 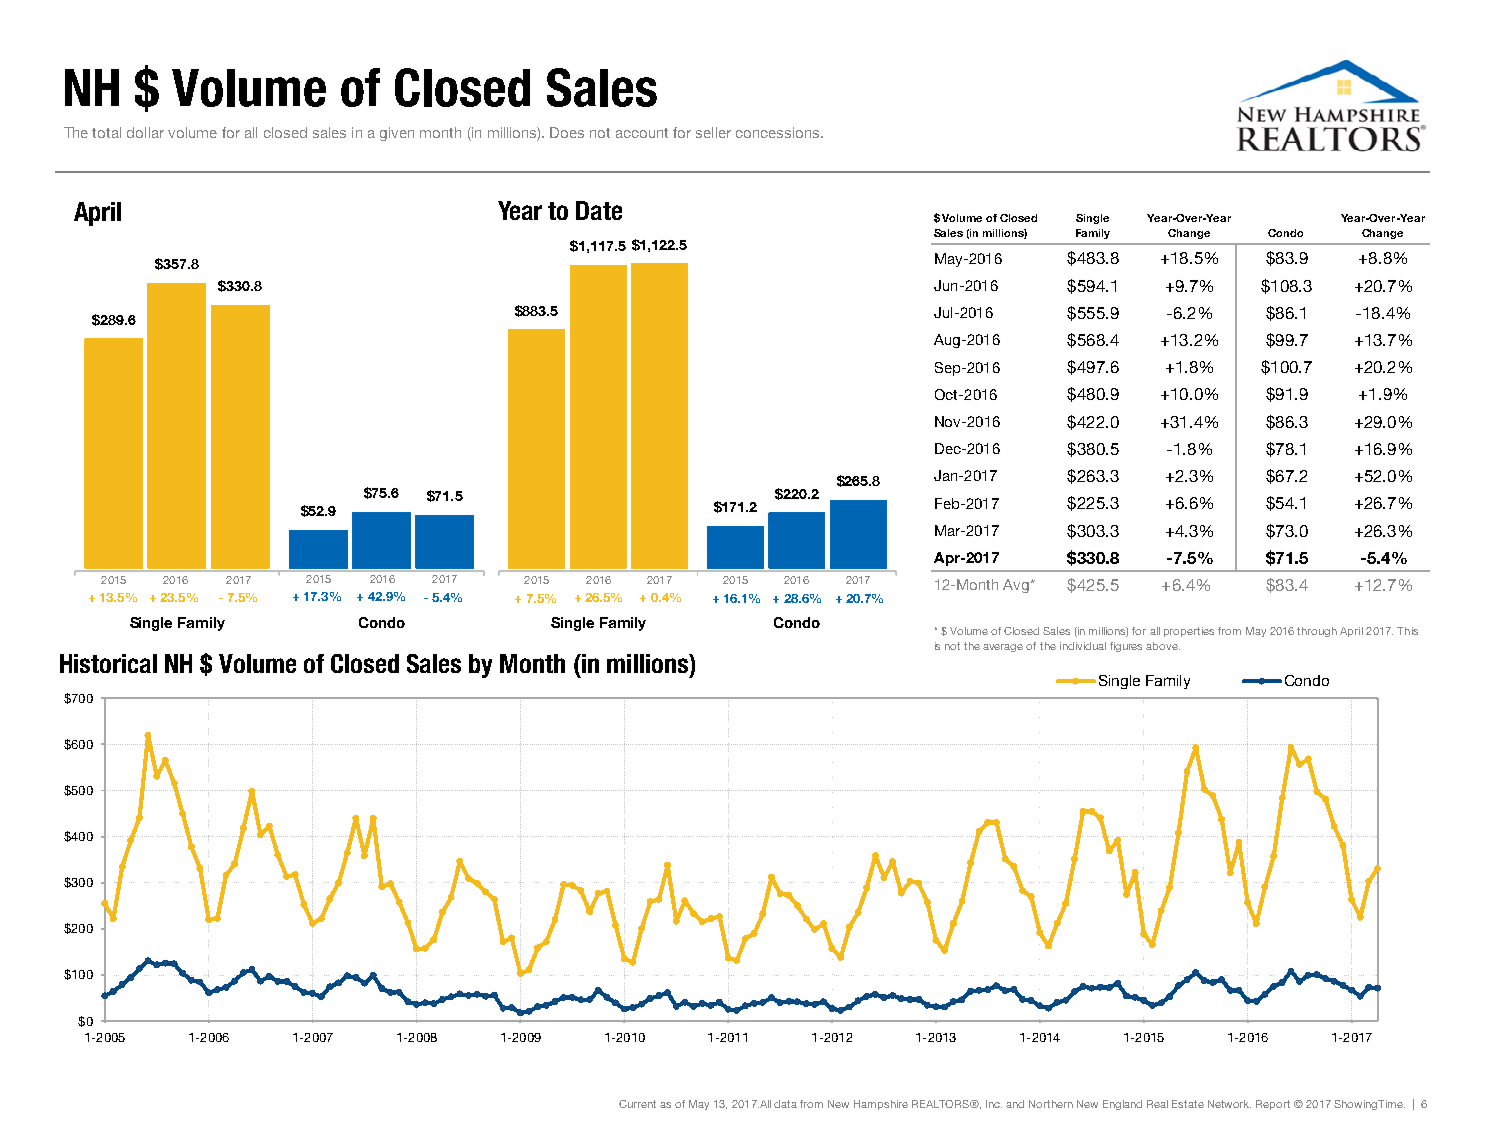 I want to click on Network, so click(x=1229, y=1104).
